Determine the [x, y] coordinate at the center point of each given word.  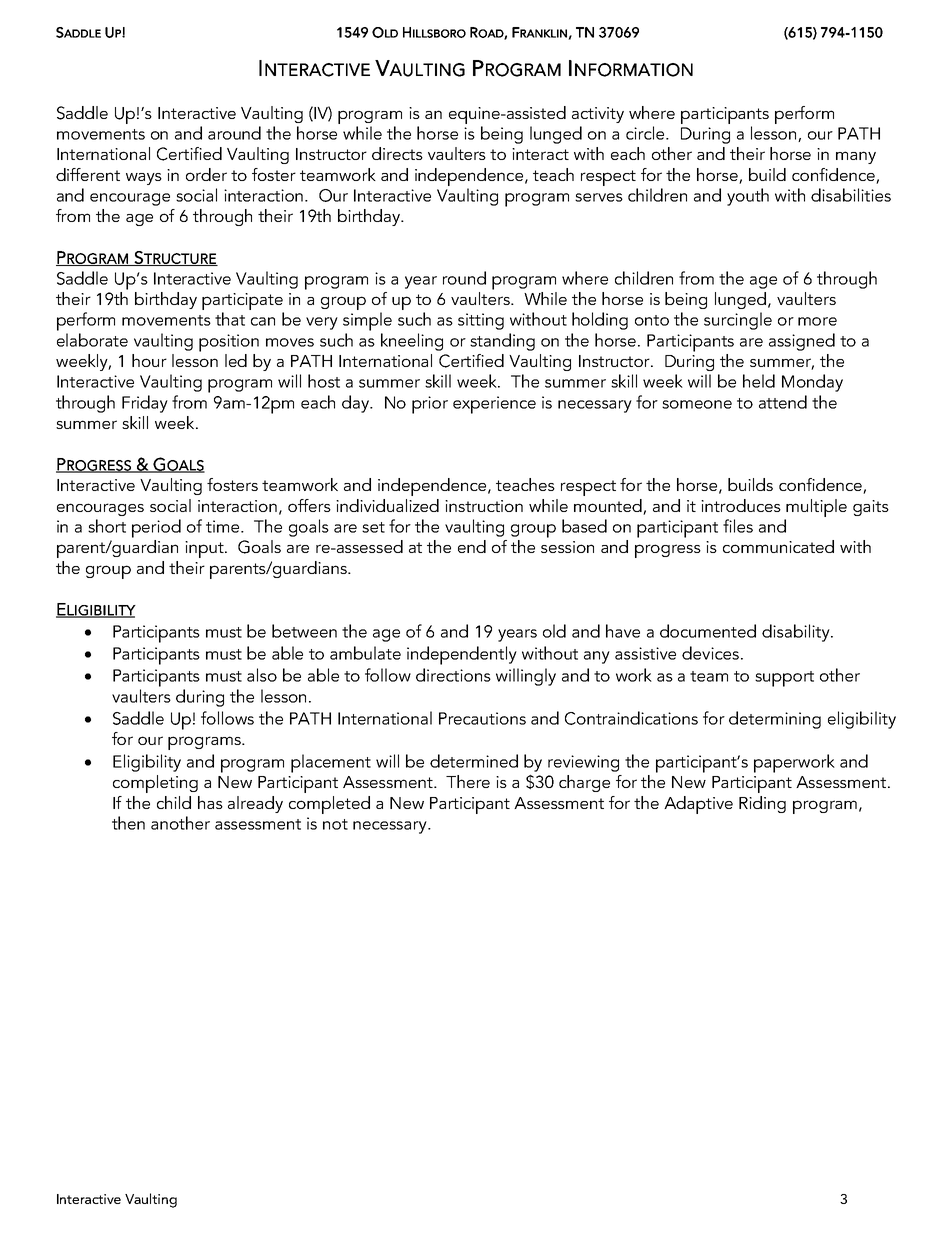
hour [149, 360]
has [210, 802]
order [206, 174]
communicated [778, 546]
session [567, 547]
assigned [802, 342]
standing [502, 342]
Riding [762, 804]
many [856, 157]
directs [397, 153]
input [205, 549]
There [468, 781]
